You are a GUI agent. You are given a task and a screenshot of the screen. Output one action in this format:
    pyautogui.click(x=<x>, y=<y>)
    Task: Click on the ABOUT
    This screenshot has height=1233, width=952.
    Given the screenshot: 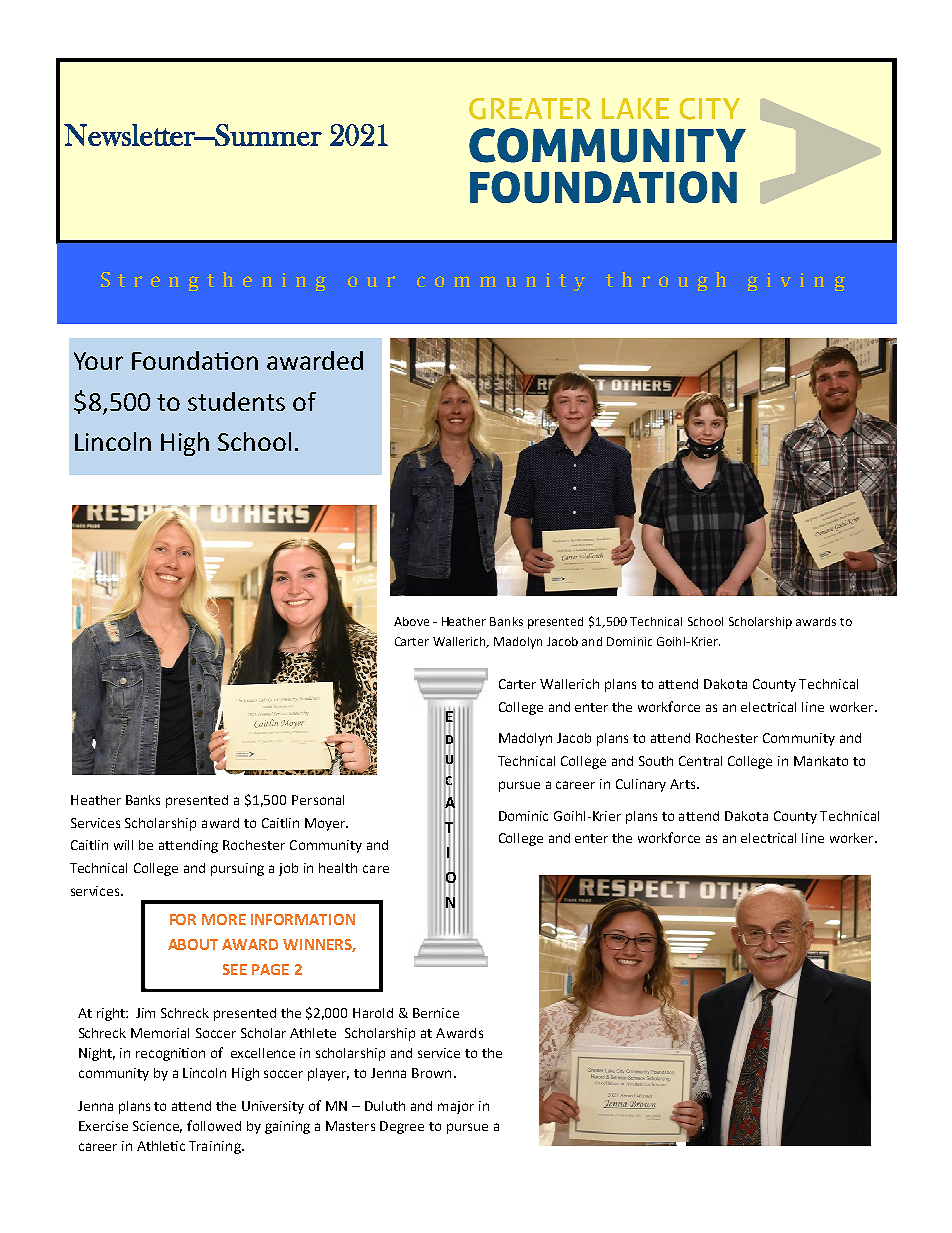 What is the action you would take?
    pyautogui.click(x=193, y=944)
